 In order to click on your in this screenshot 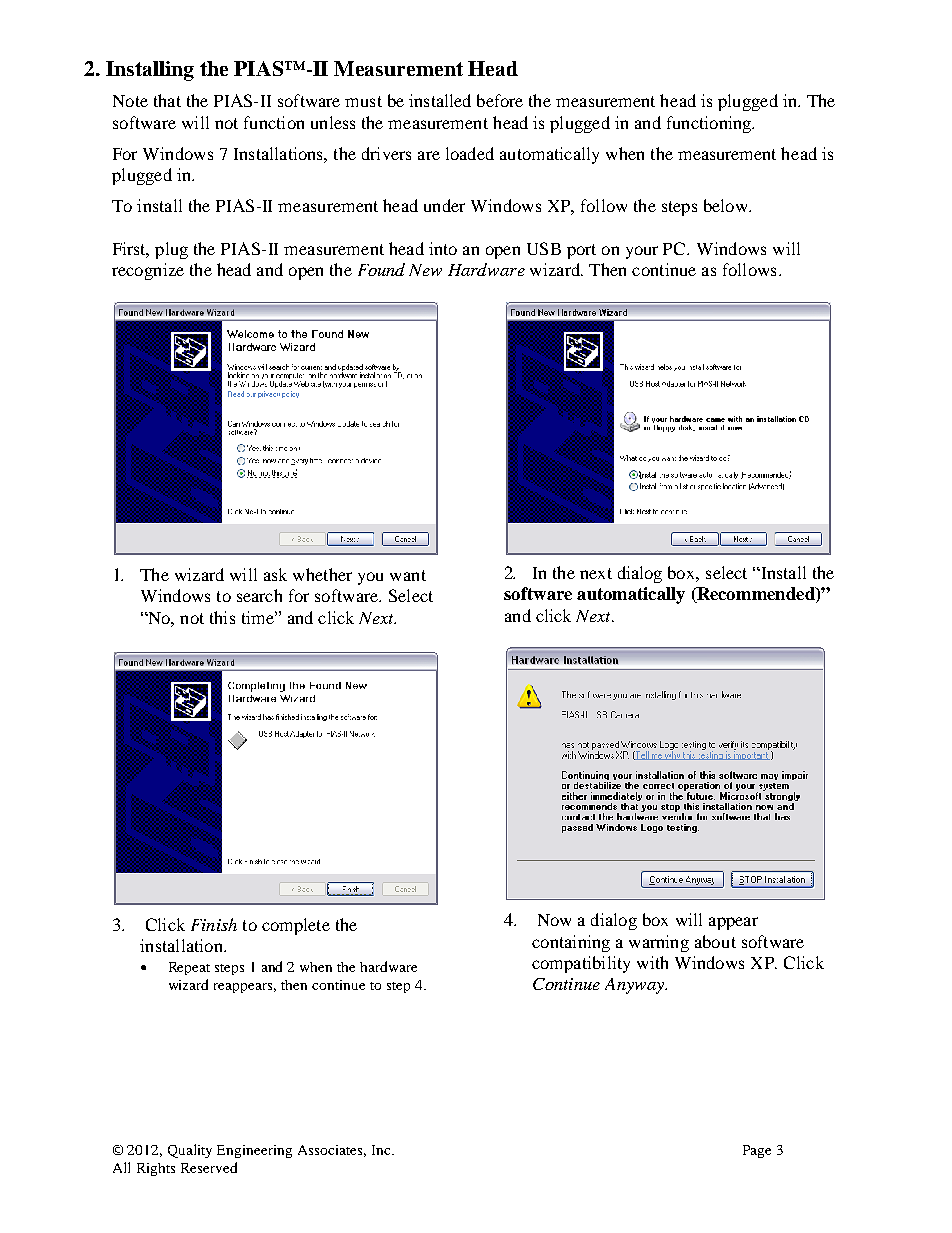, I will do `click(642, 252)`.
